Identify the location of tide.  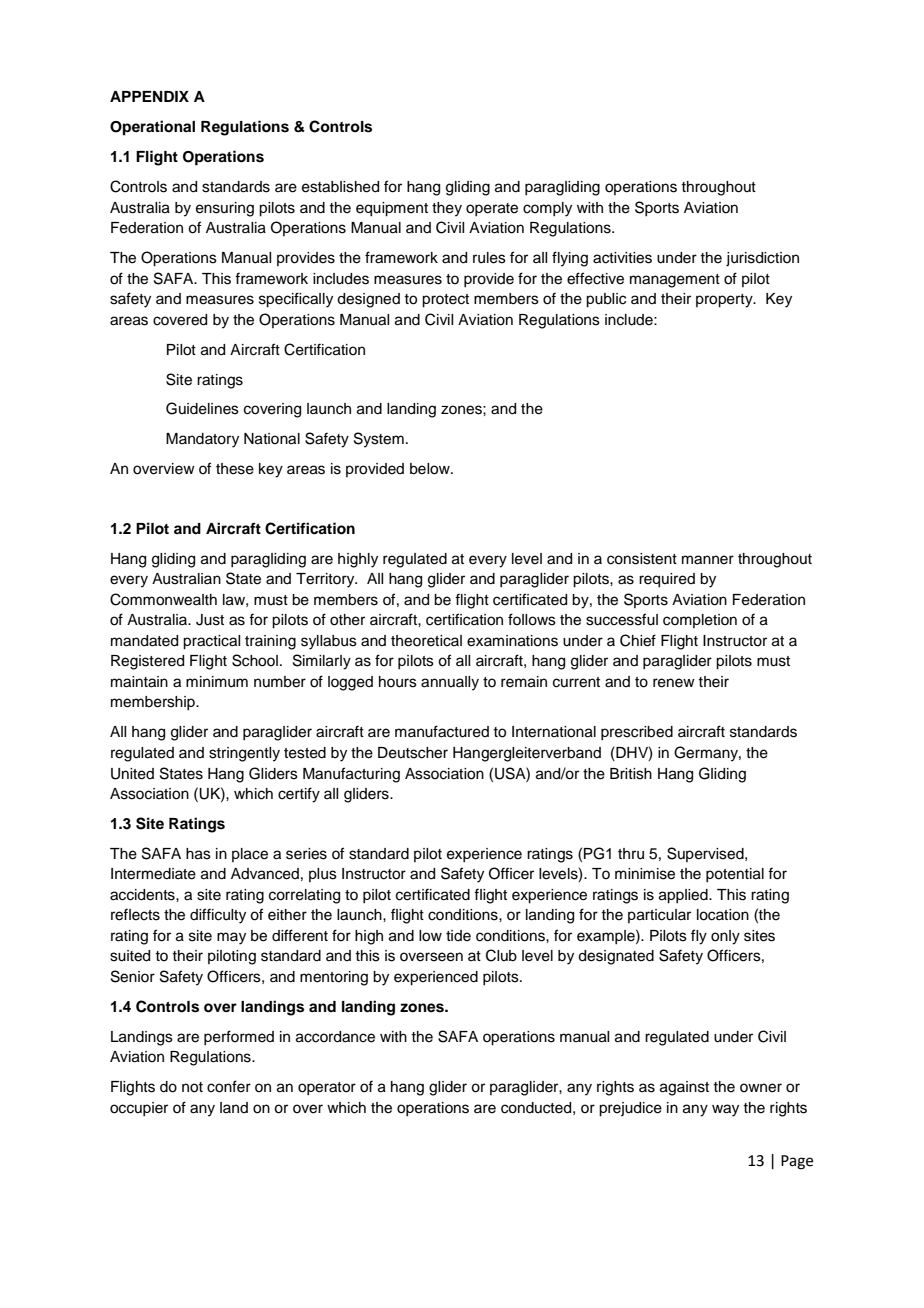
(458, 936).
